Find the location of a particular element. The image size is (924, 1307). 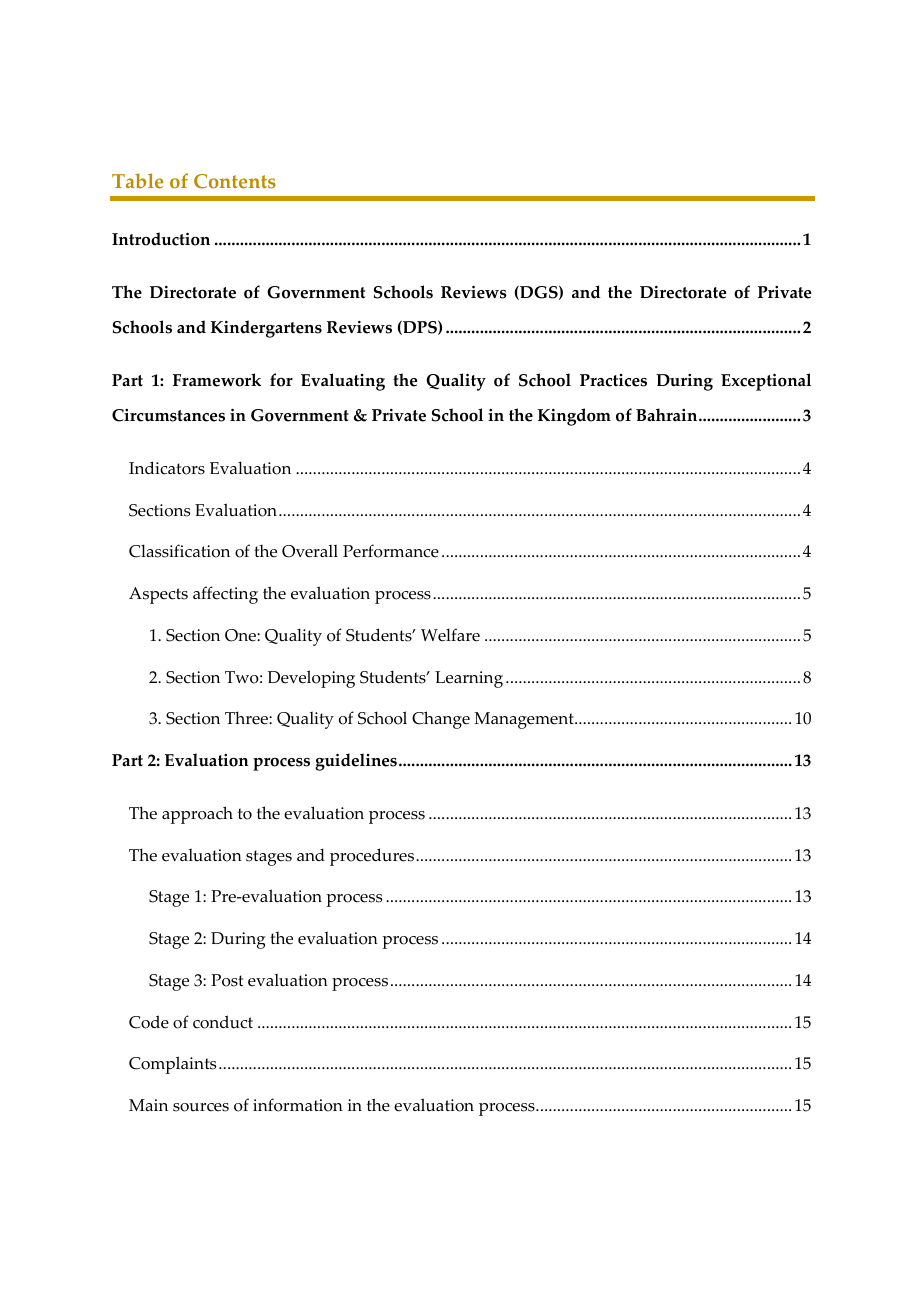

Performance is located at coordinates (391, 551).
